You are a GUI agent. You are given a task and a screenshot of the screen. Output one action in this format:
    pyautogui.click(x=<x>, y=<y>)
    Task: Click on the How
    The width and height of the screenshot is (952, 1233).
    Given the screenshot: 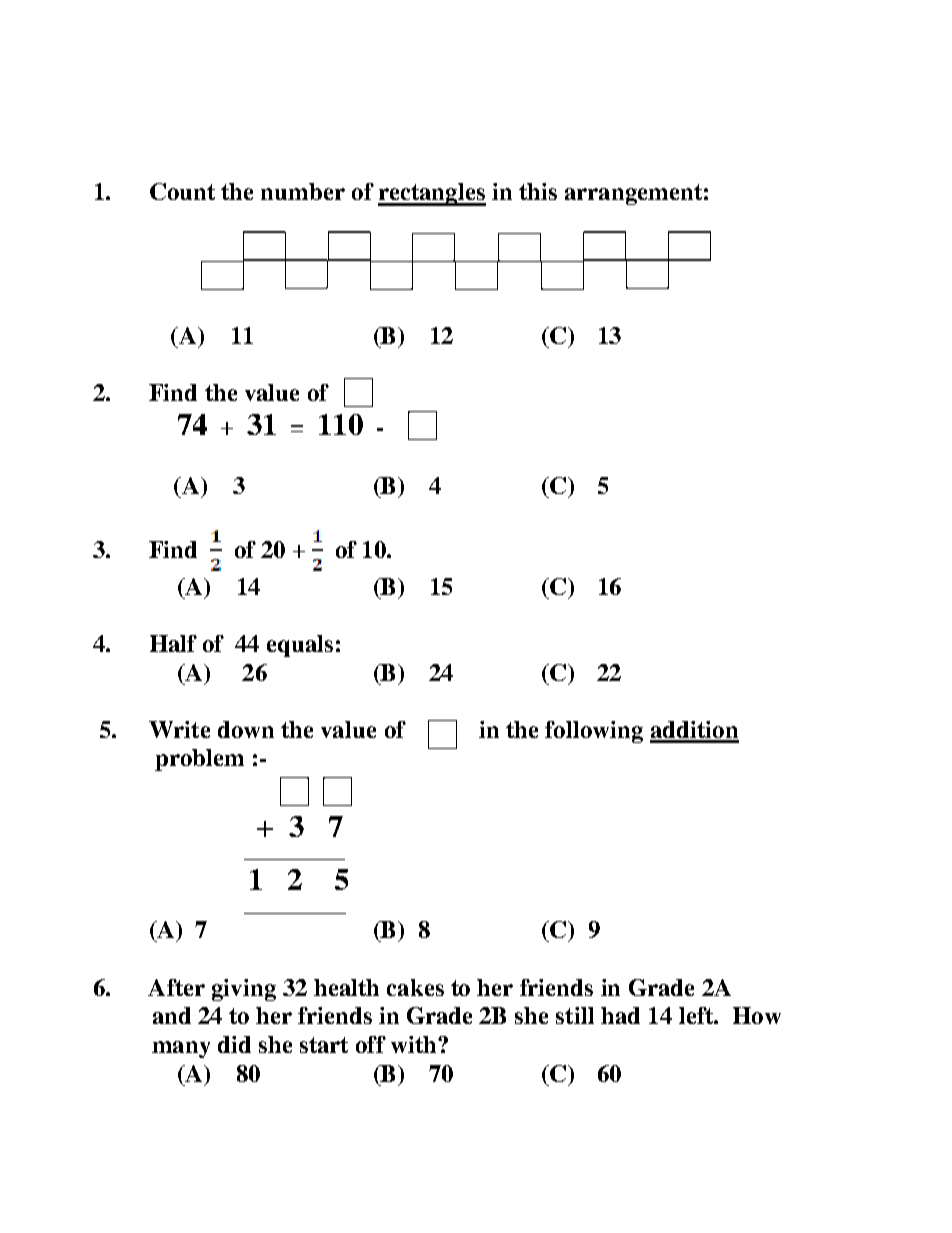 What is the action you would take?
    pyautogui.click(x=757, y=1015)
